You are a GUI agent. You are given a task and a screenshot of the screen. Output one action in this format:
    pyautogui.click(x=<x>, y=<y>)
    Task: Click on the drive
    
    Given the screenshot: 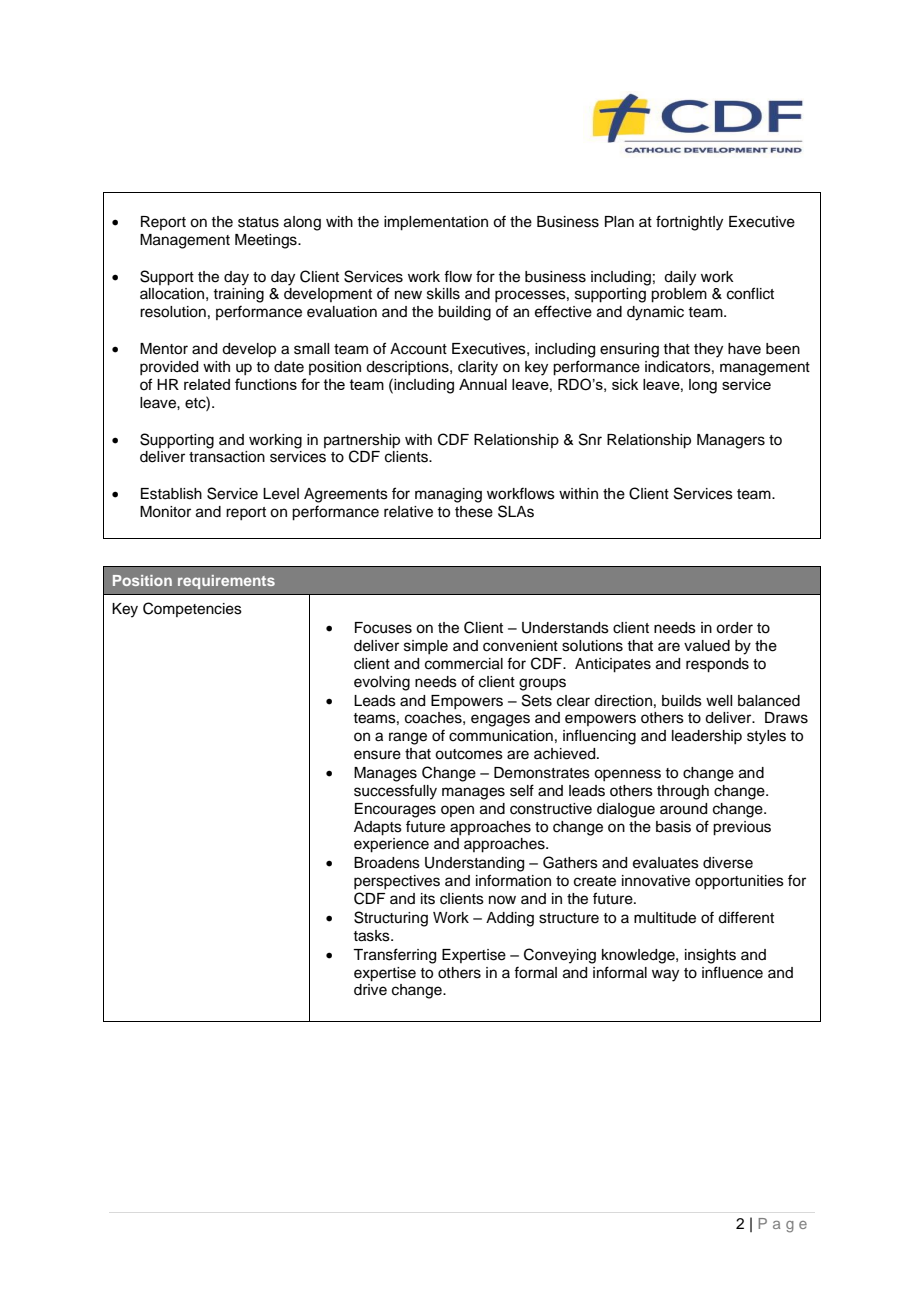 What is the action you would take?
    pyautogui.click(x=370, y=990)
